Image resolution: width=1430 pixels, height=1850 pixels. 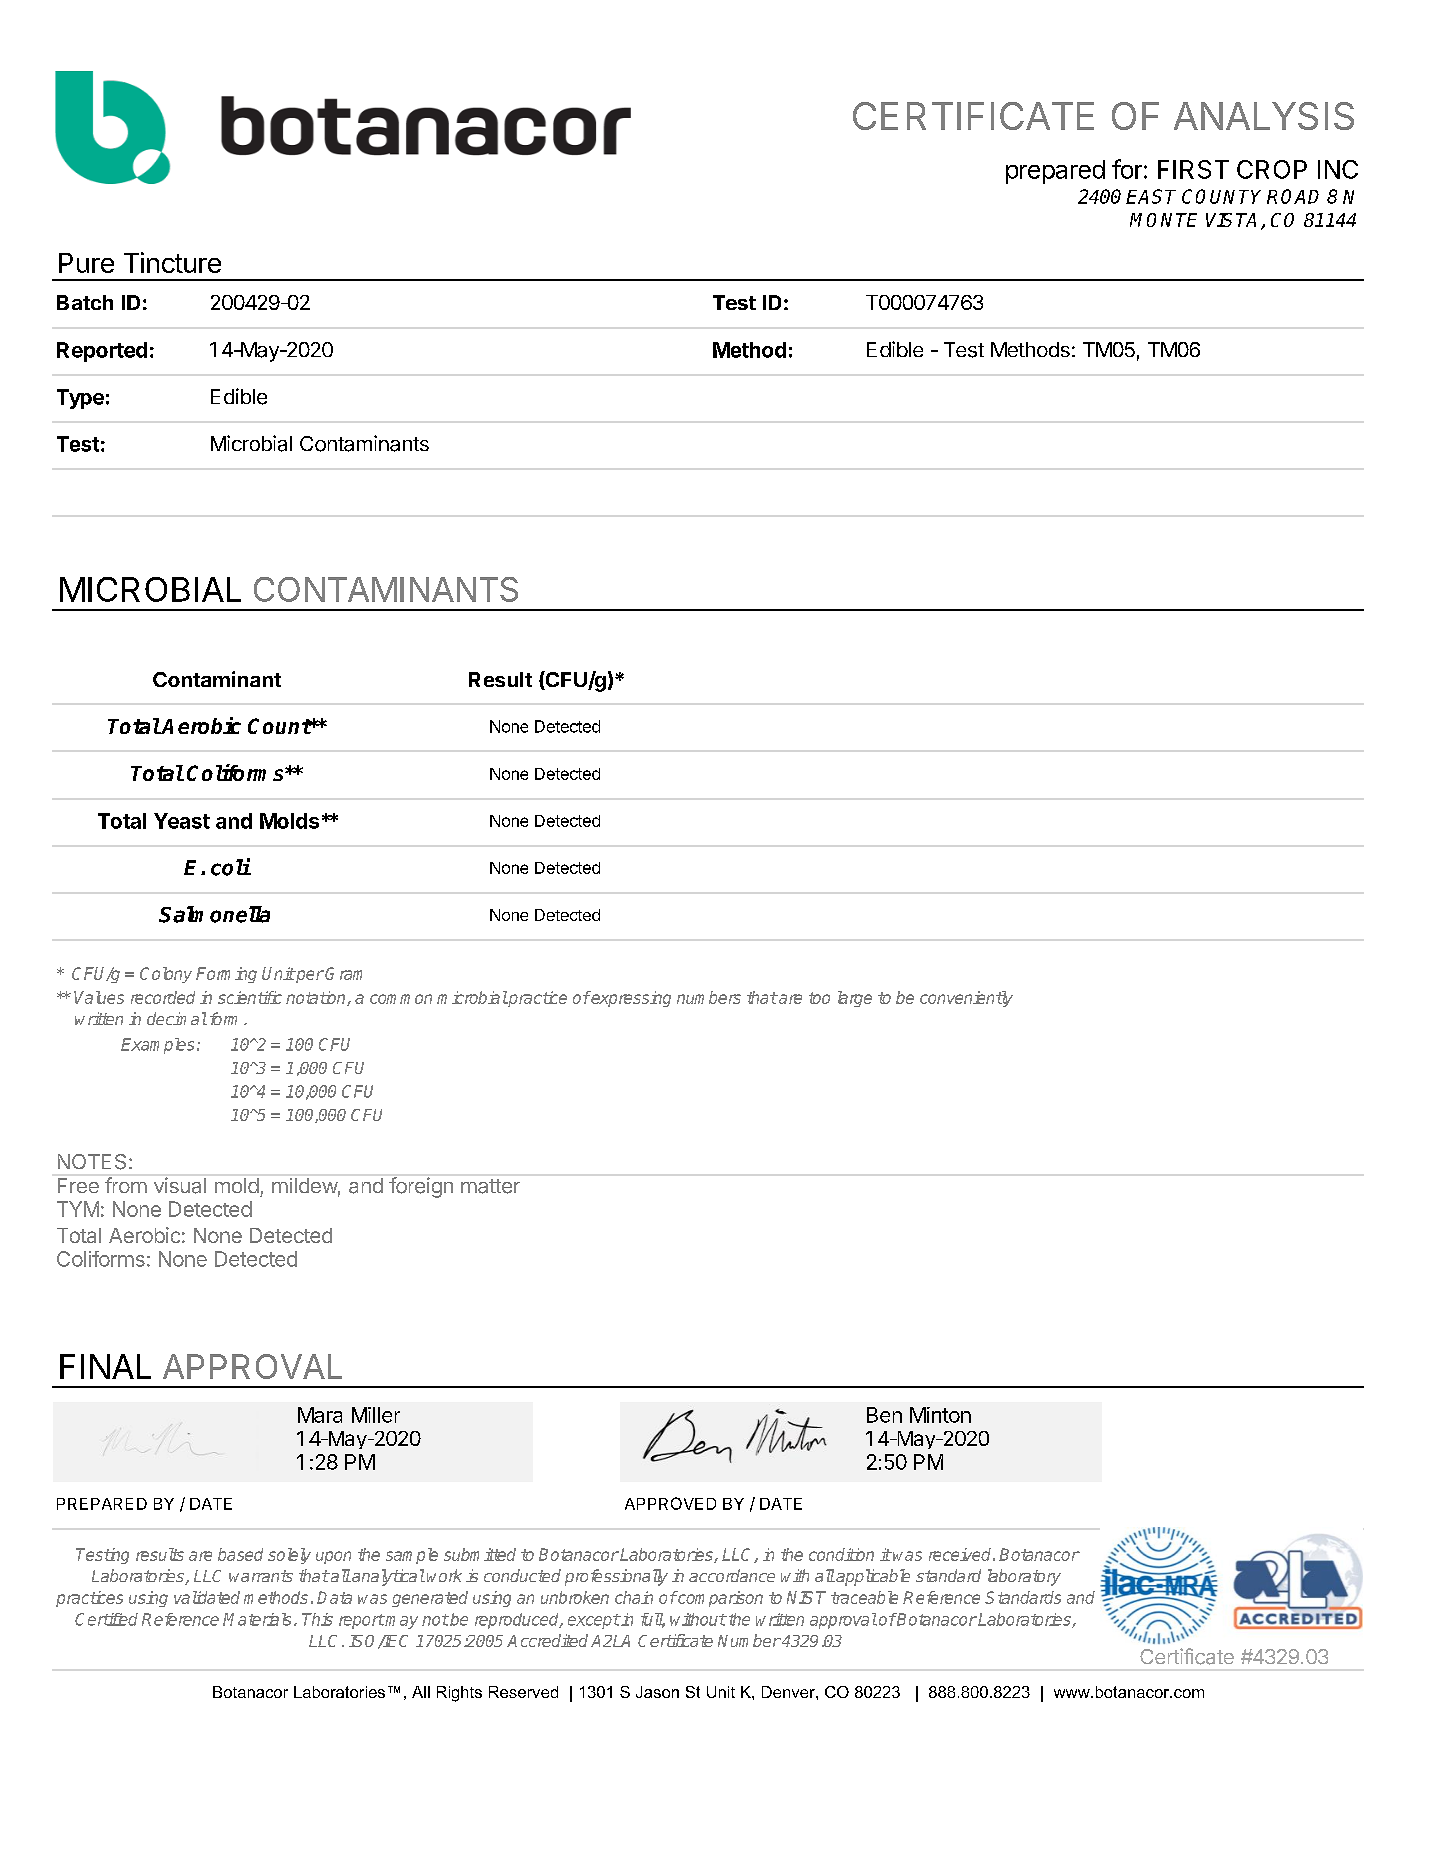 What do you see at coordinates (1193, 169) in the page?
I see `FIRST` at bounding box center [1193, 169].
